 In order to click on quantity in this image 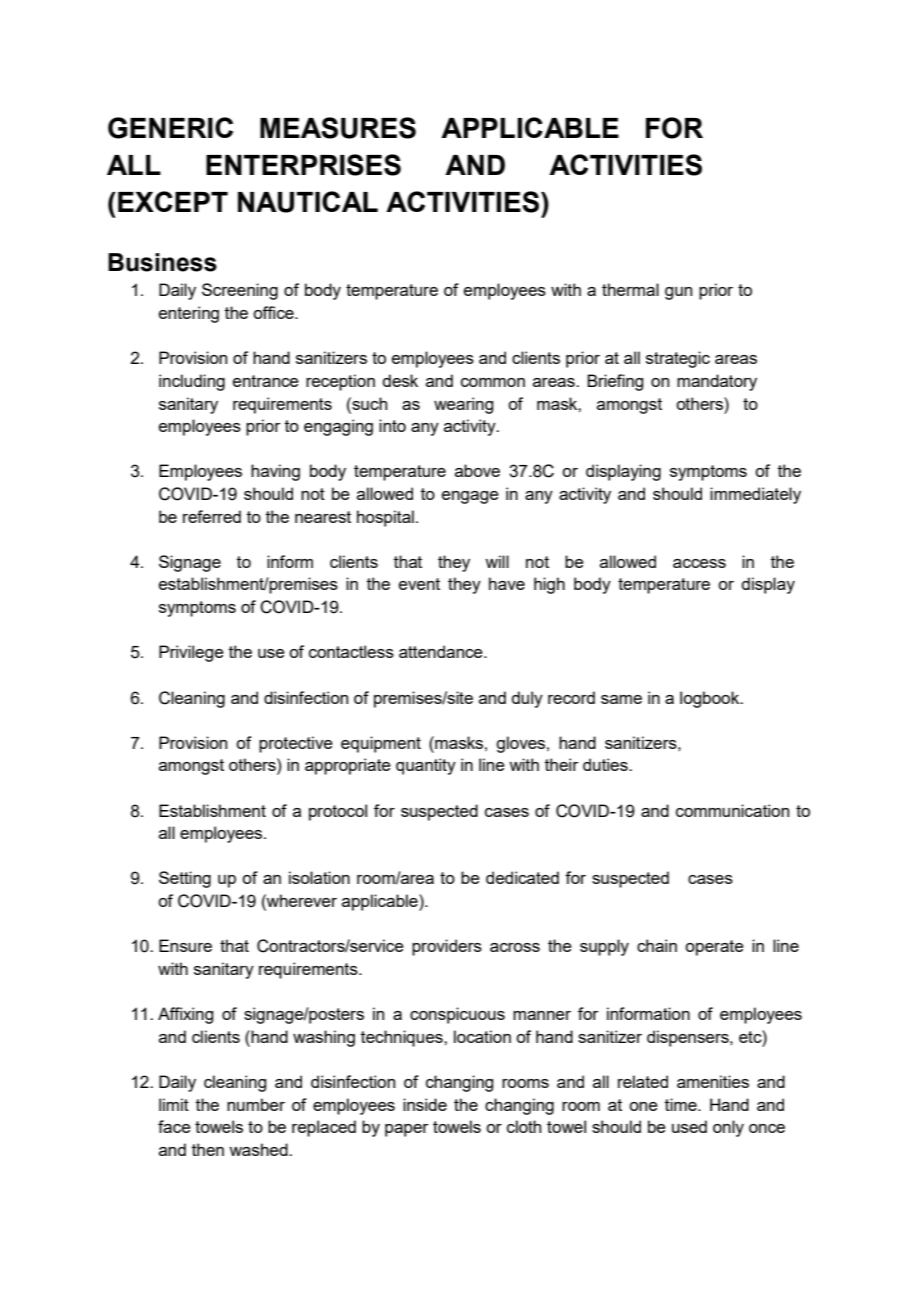, I will do `click(426, 766)`.
